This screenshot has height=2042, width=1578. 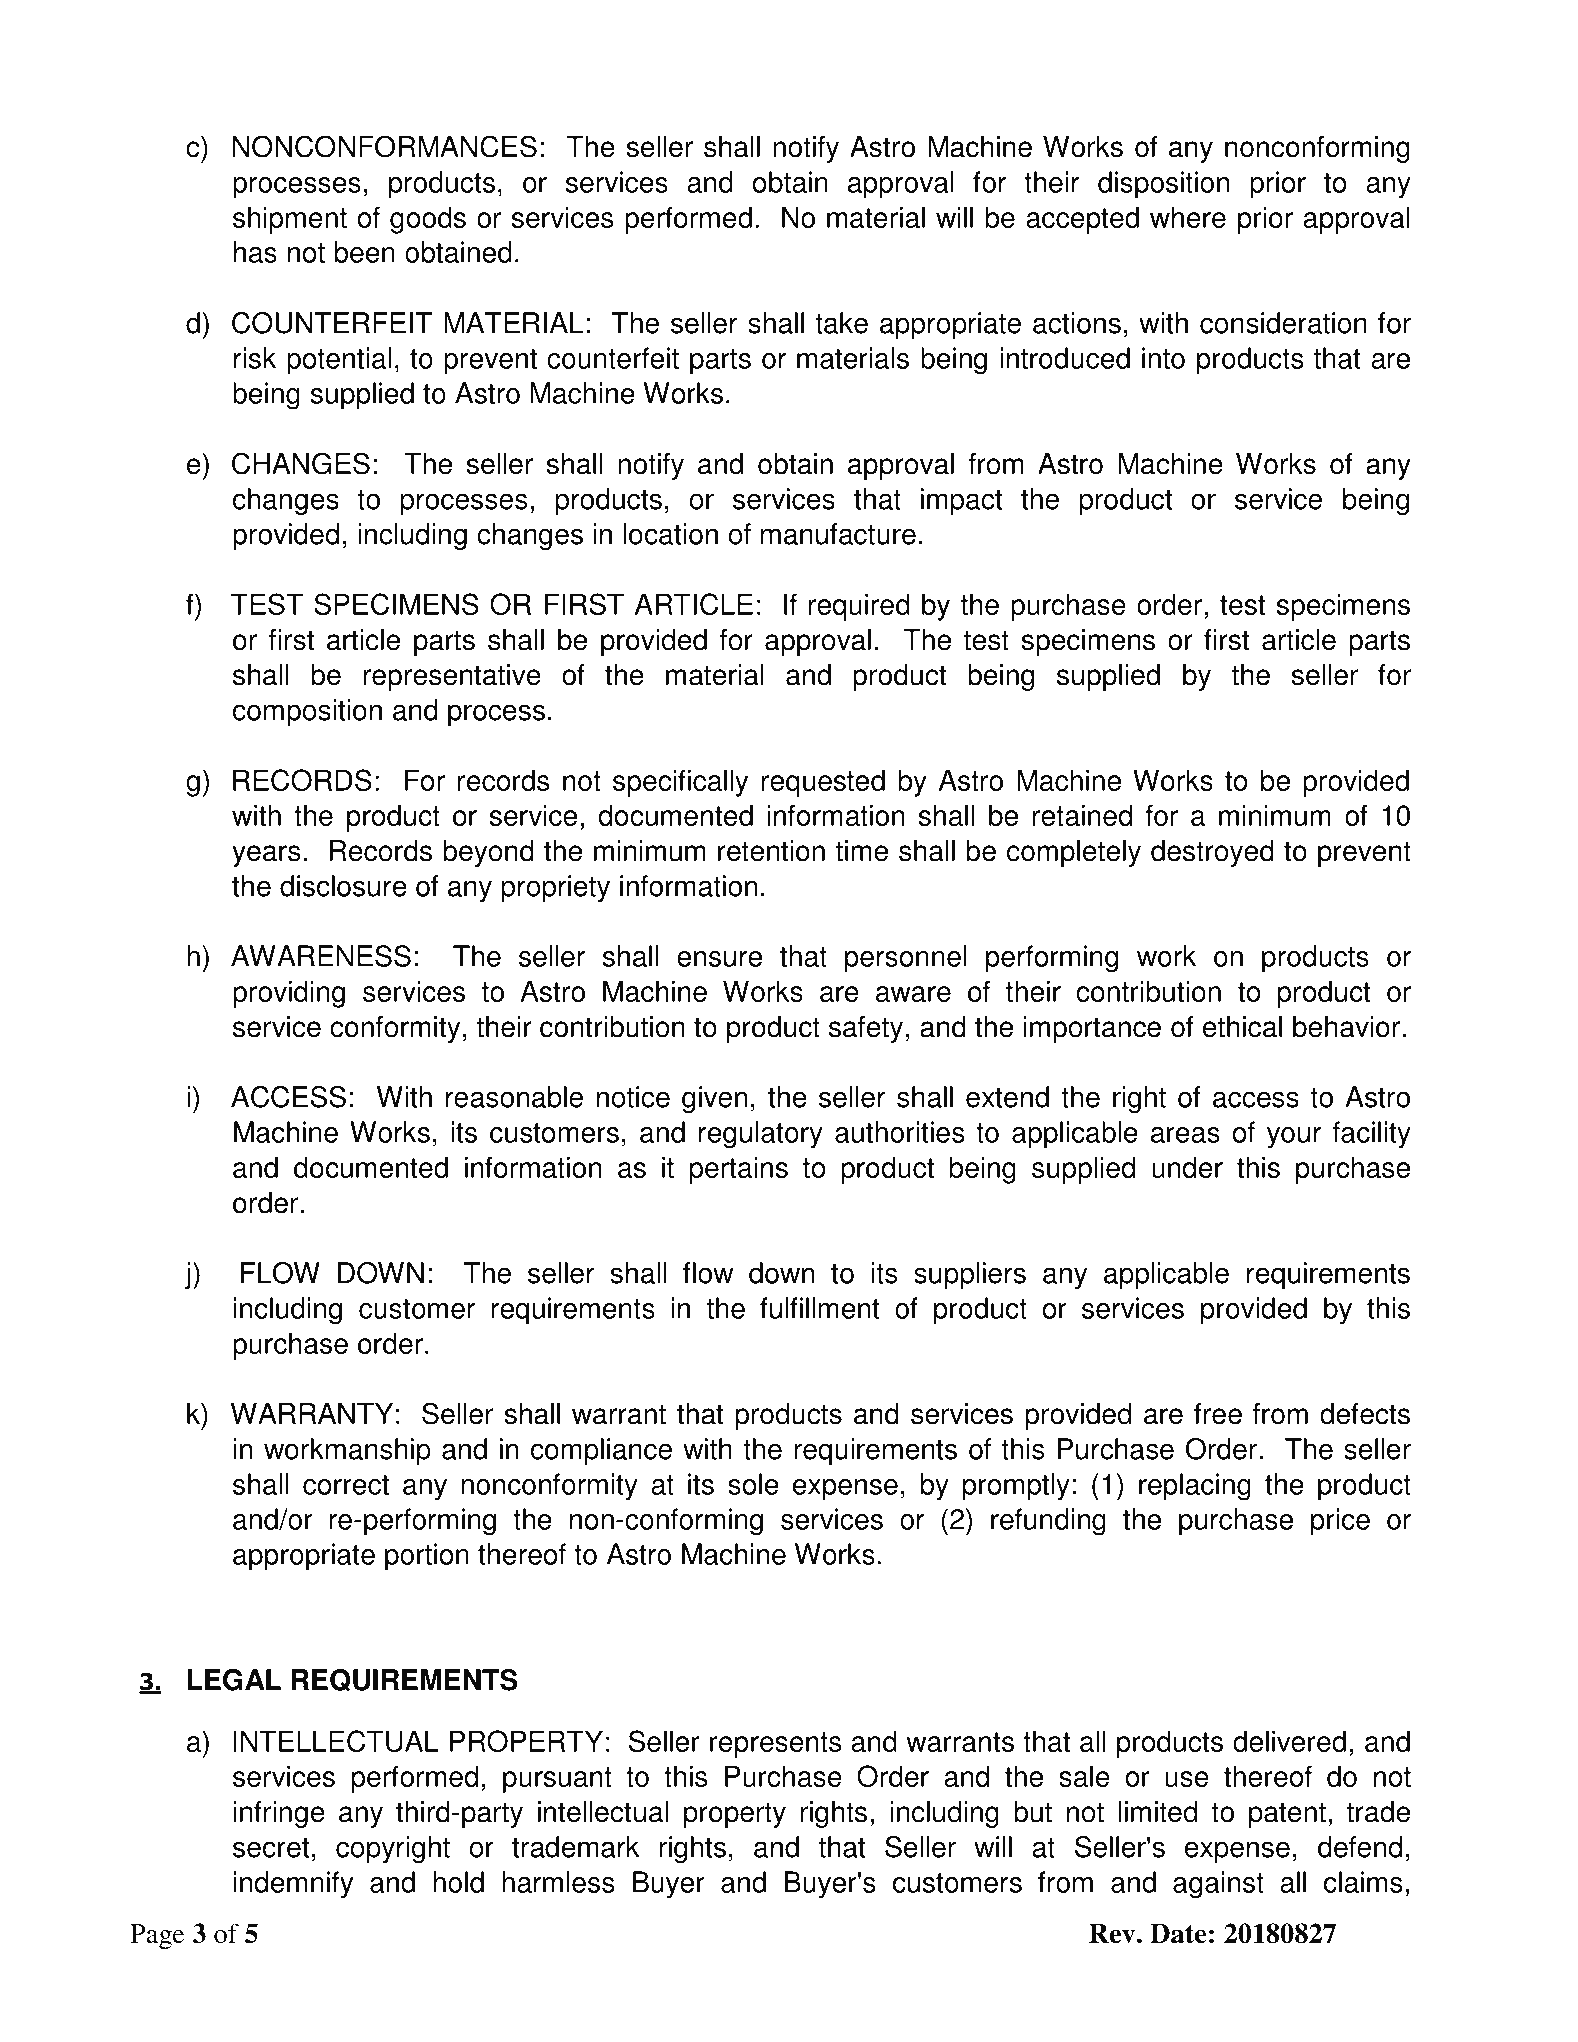 What do you see at coordinates (1188, 217) in the screenshot?
I see `where` at bounding box center [1188, 217].
